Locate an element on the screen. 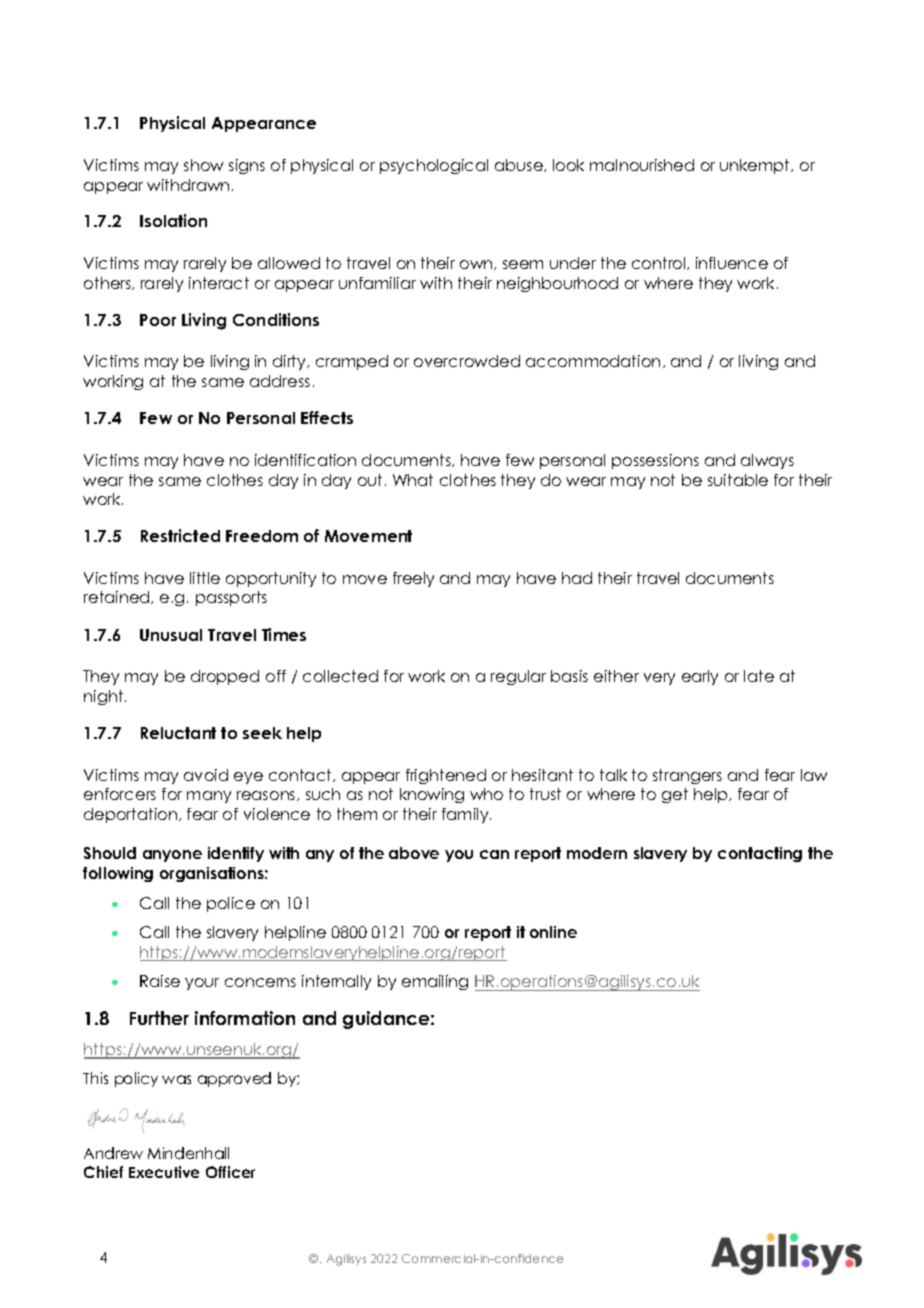 The image size is (924, 1308). police is located at coordinates (231, 904).
